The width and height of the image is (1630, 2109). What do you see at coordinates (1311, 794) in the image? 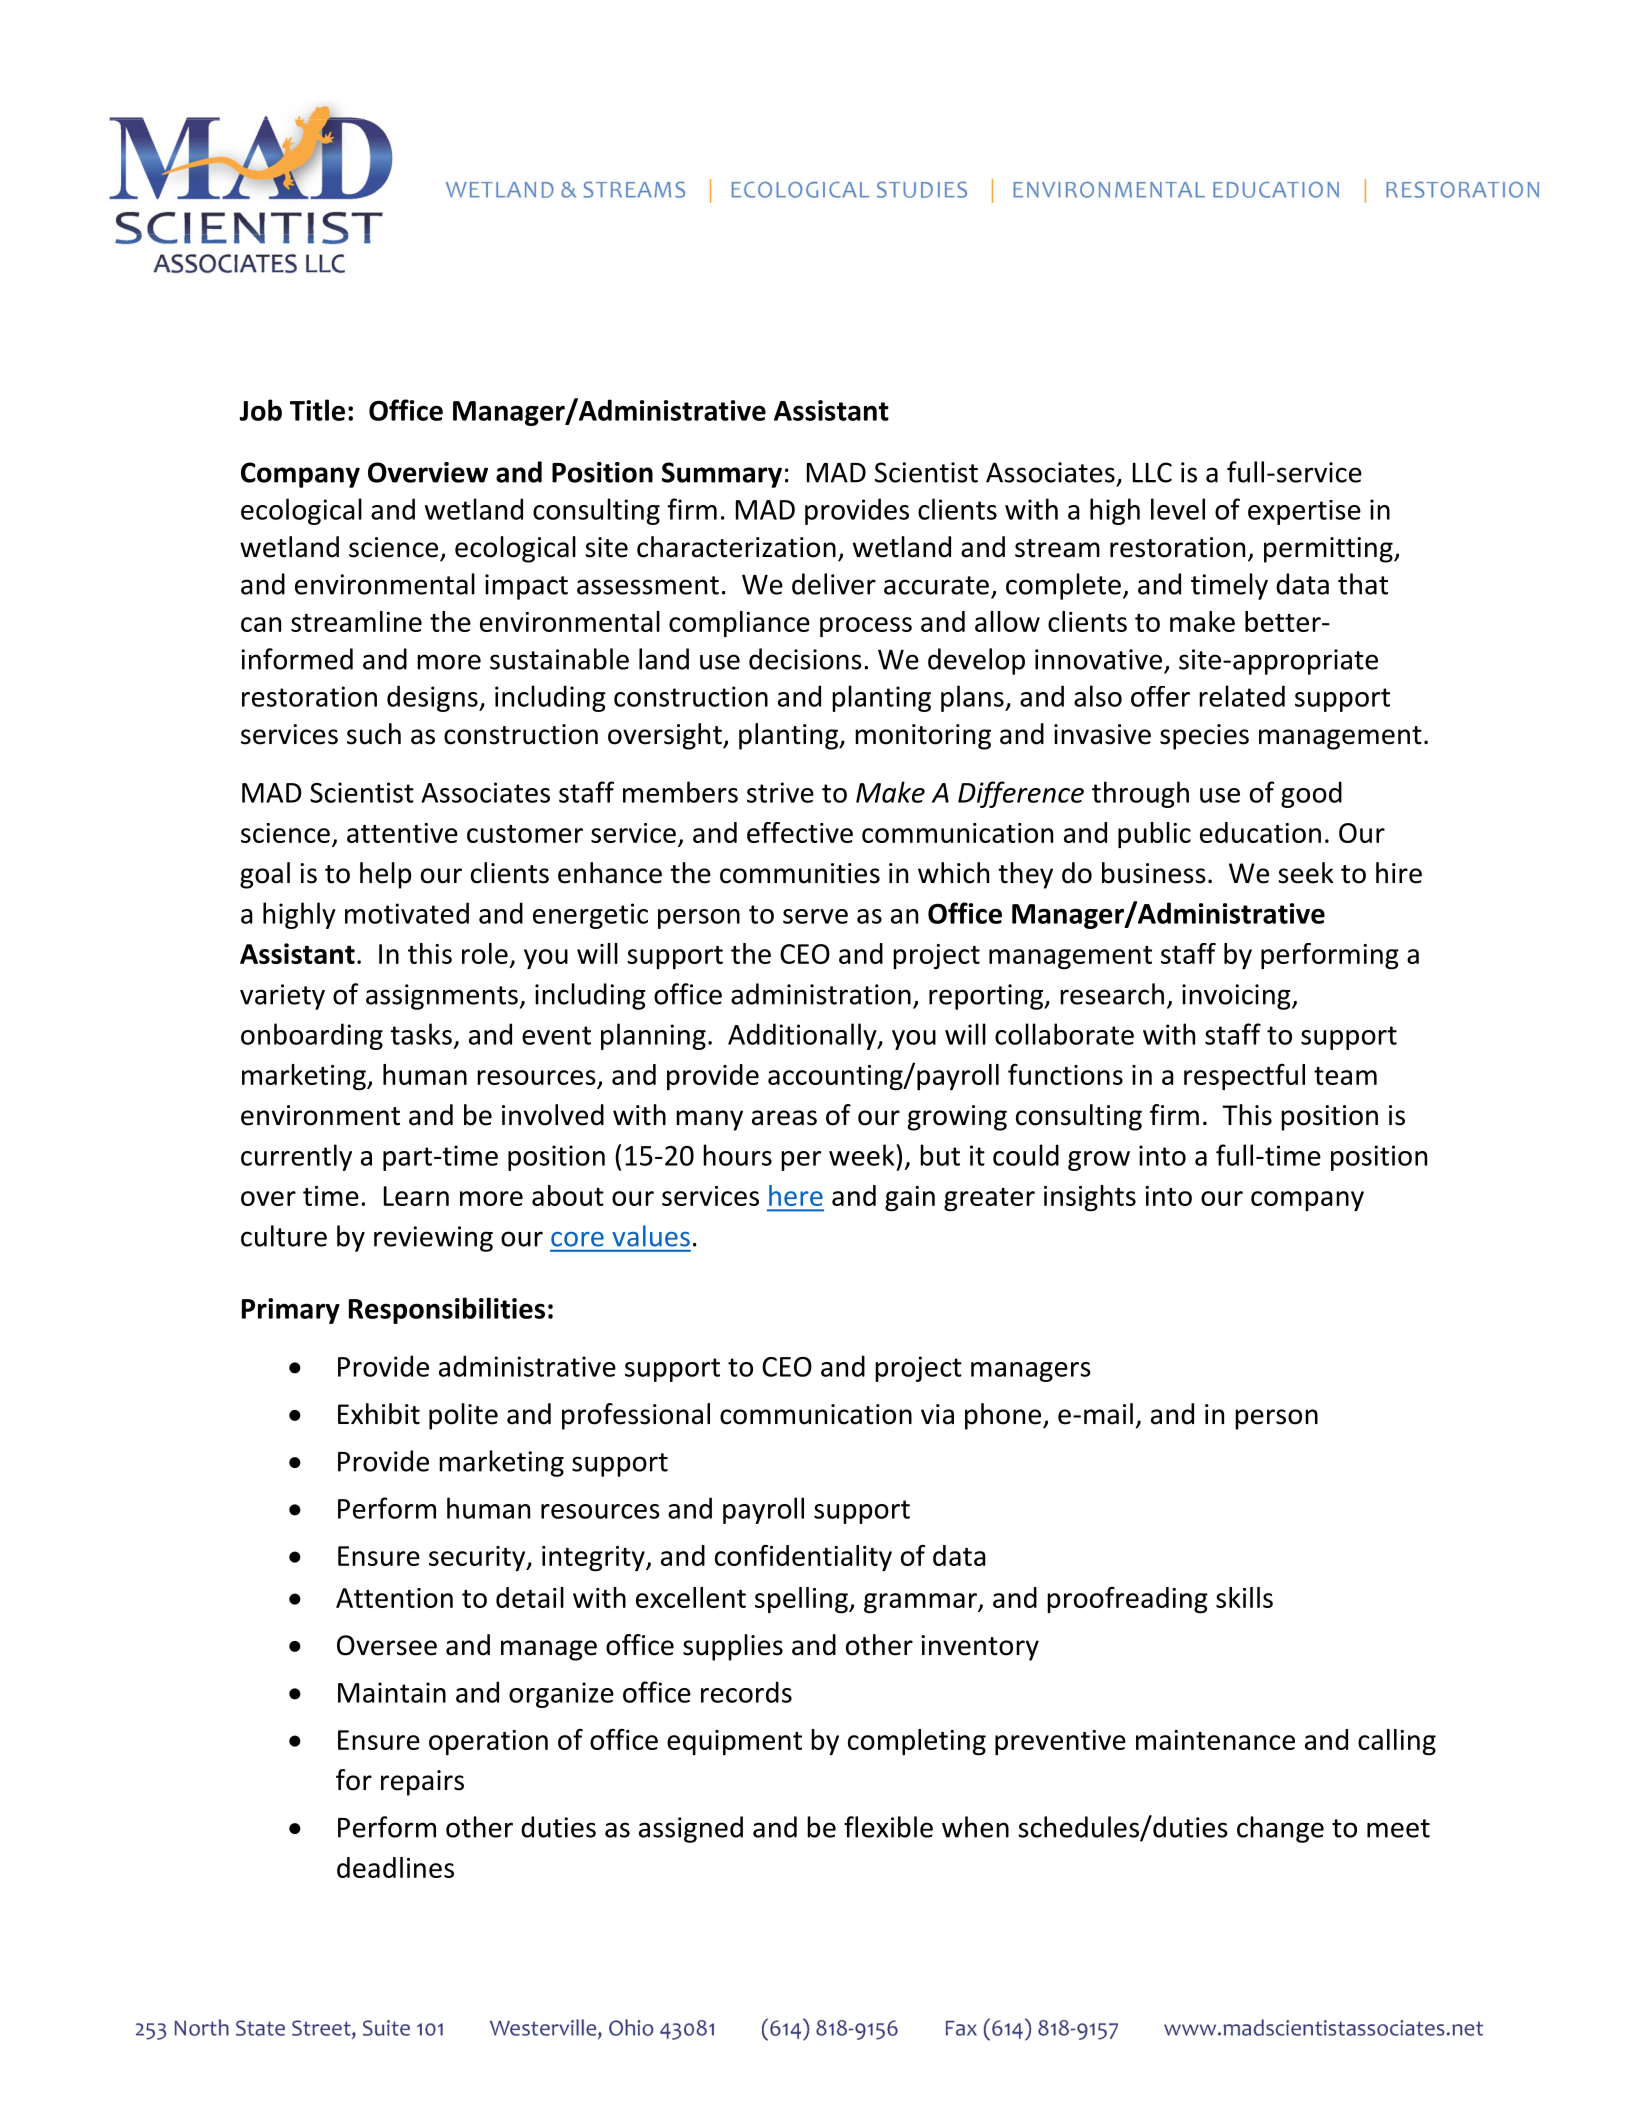
I see `good` at bounding box center [1311, 794].
